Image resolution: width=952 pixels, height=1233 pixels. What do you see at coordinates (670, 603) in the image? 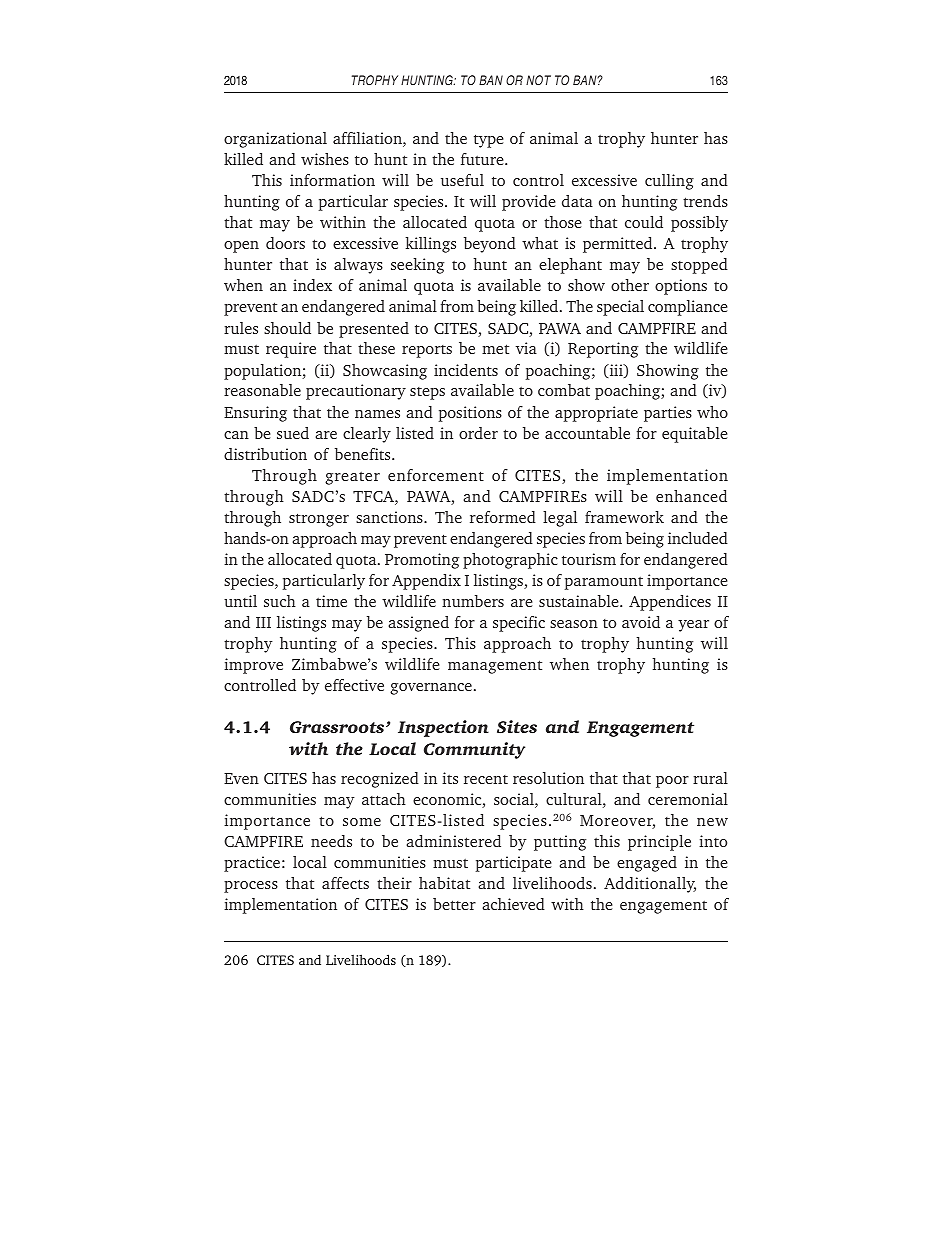
I see `Appendices` at bounding box center [670, 603].
